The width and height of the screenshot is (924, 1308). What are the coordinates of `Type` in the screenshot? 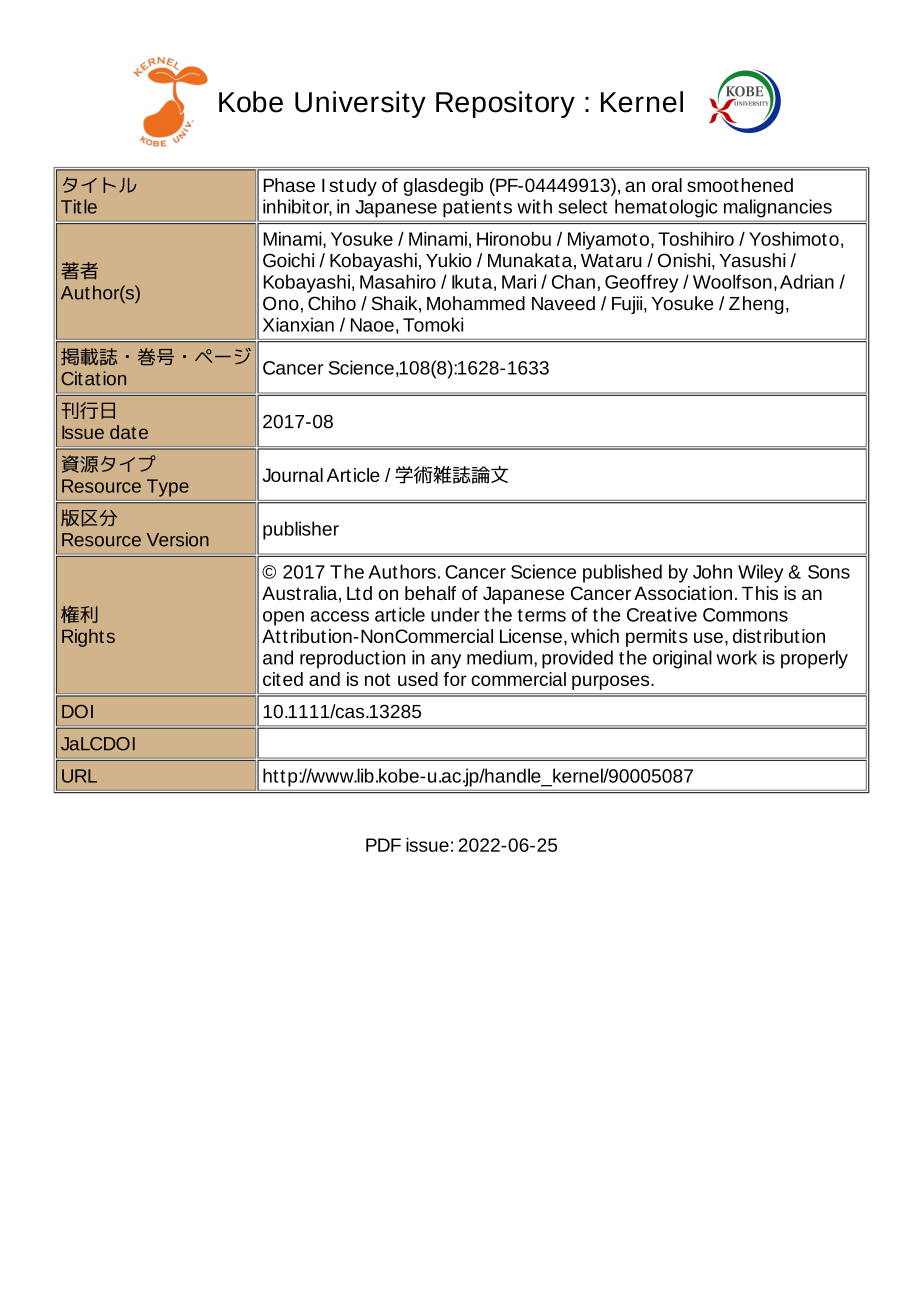 It's located at (168, 488).
